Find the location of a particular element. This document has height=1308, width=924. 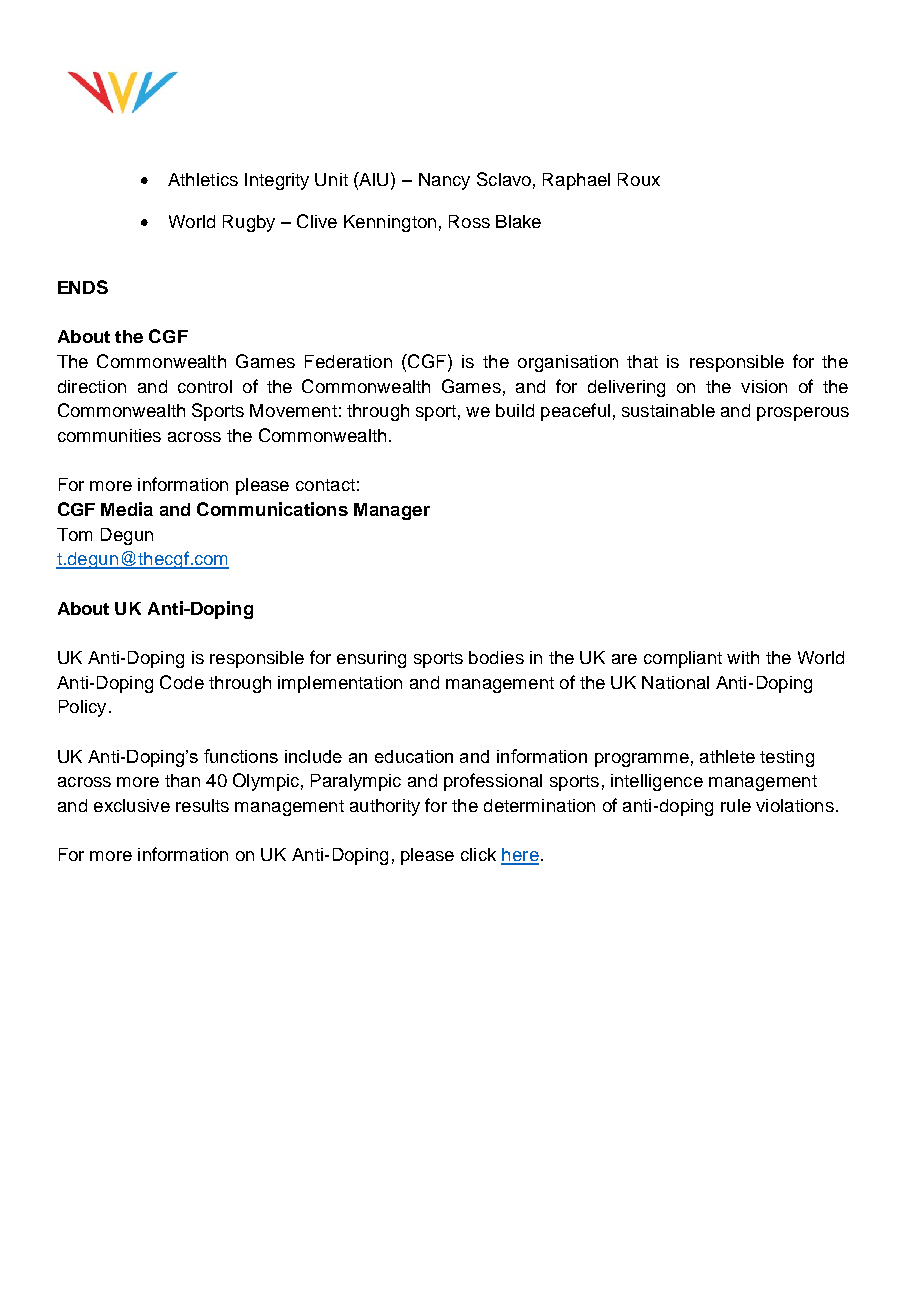

Athletics is located at coordinates (203, 179).
